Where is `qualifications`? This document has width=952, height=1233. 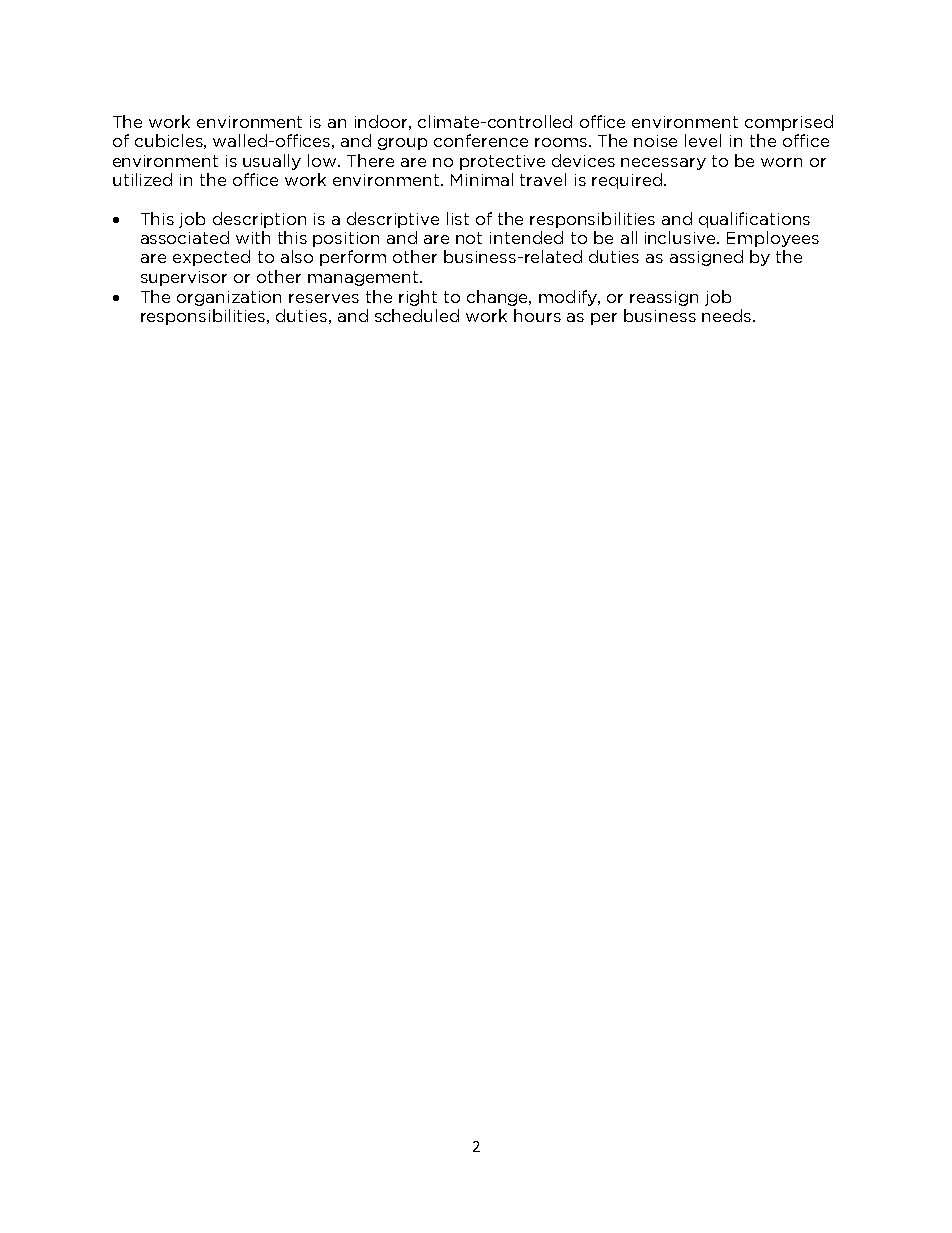 qualifications is located at coordinates (754, 220).
